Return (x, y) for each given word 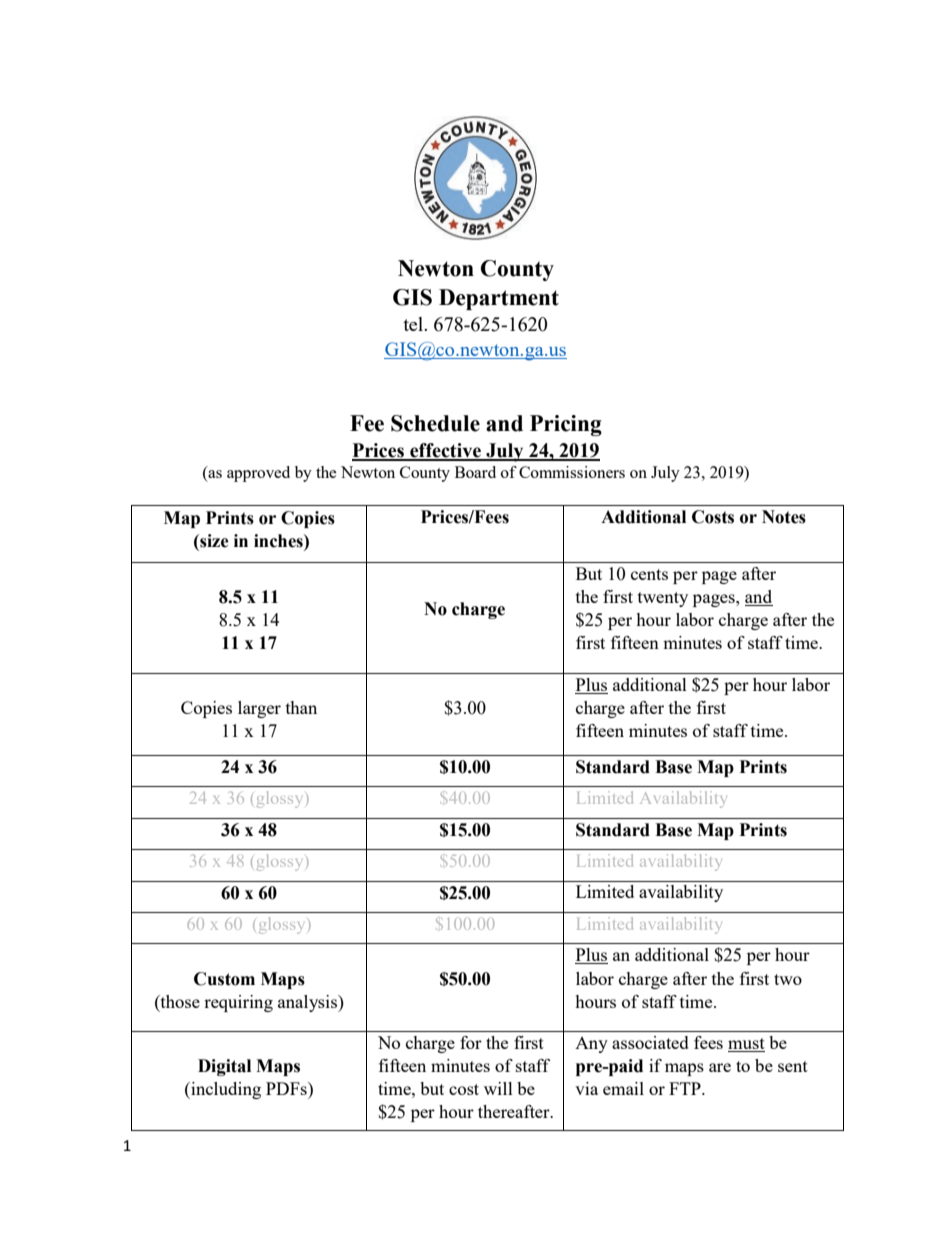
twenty (663, 599)
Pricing (566, 425)
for (471, 1042)
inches (279, 541)
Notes (784, 517)
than (301, 707)
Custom (224, 979)
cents (649, 574)
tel (414, 324)
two (788, 979)
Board (475, 472)
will (498, 1088)
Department (499, 299)
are (720, 1067)
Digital (224, 1067)
